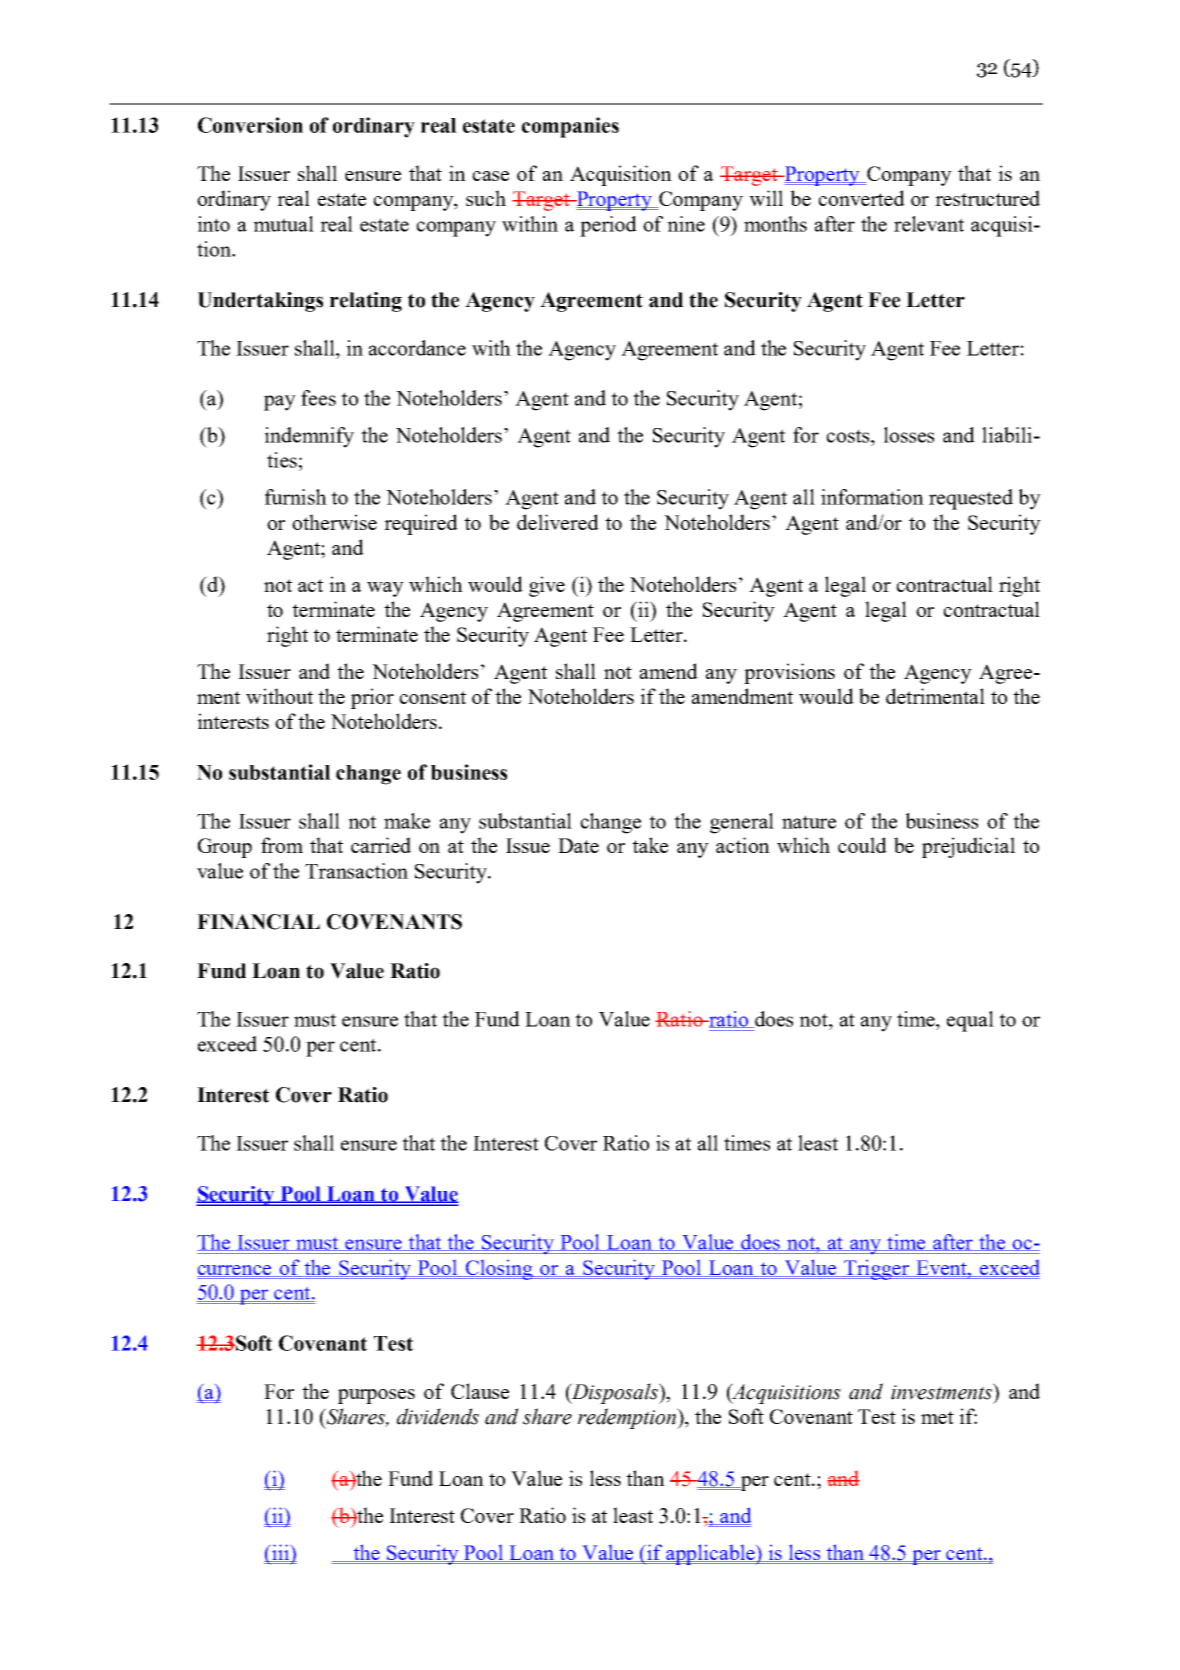 Image resolution: width=1180 pixels, height=1670 pixels. What do you see at coordinates (282, 845) in the image?
I see `from` at bounding box center [282, 845].
